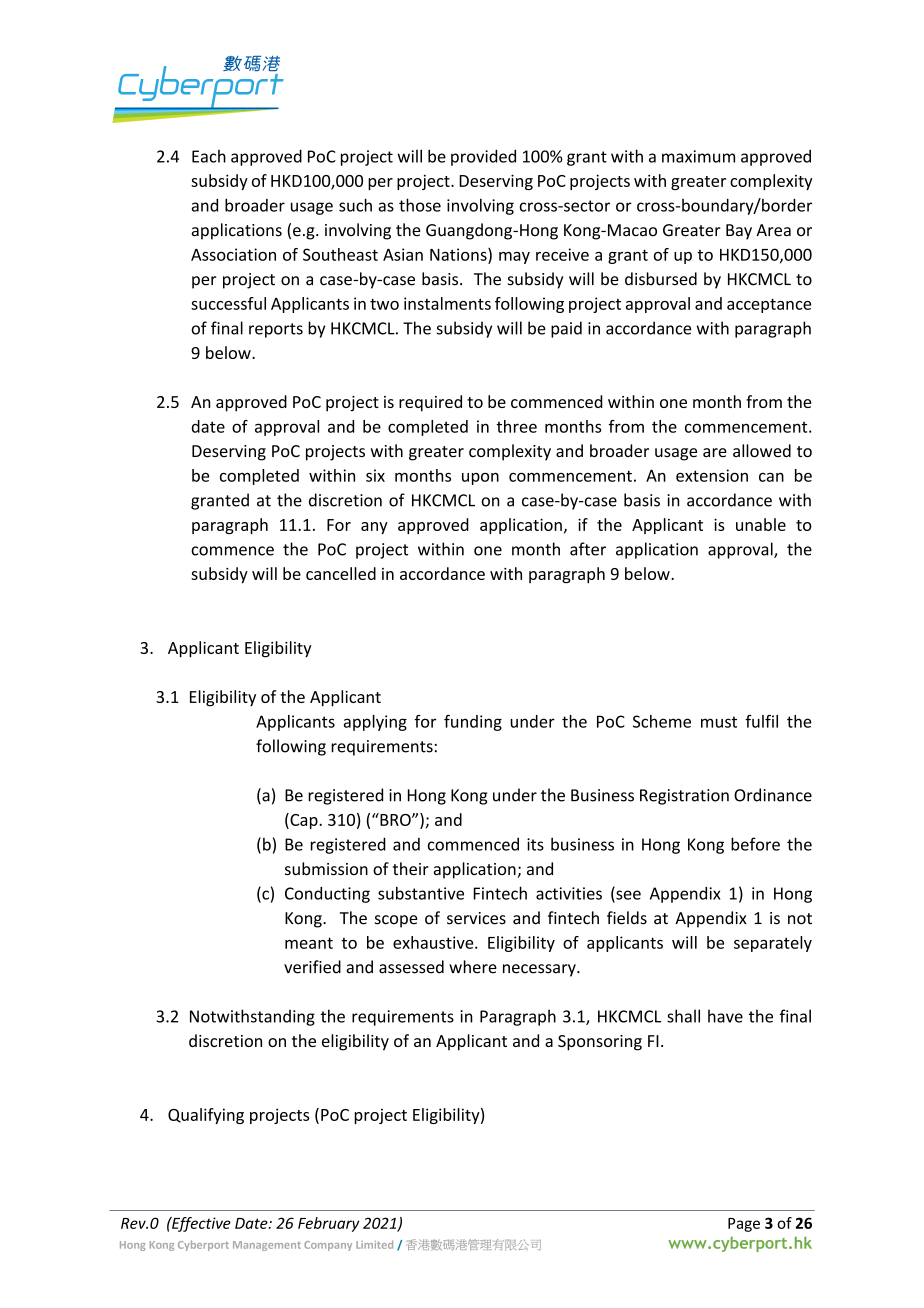 The height and width of the document is (1308, 924). What do you see at coordinates (476, 918) in the document?
I see `services` at bounding box center [476, 918].
